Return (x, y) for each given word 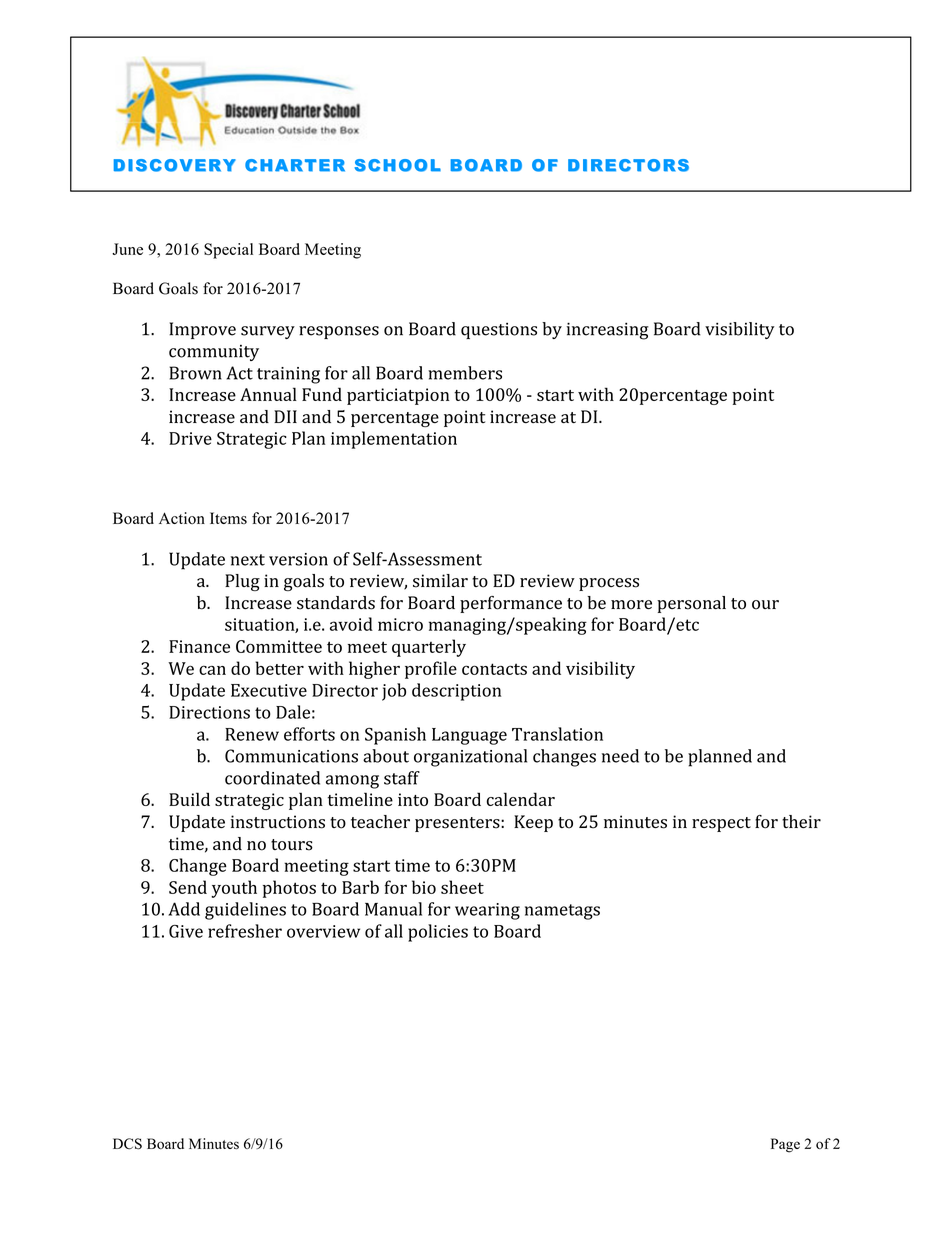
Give (186, 931)
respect (721, 824)
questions (499, 331)
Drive (190, 438)
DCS (127, 1144)
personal (691, 604)
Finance (199, 646)
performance (511, 604)
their (801, 821)
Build (189, 799)
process (609, 584)
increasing (608, 331)
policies (438, 933)
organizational (470, 758)
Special (228, 251)
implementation (394, 440)
